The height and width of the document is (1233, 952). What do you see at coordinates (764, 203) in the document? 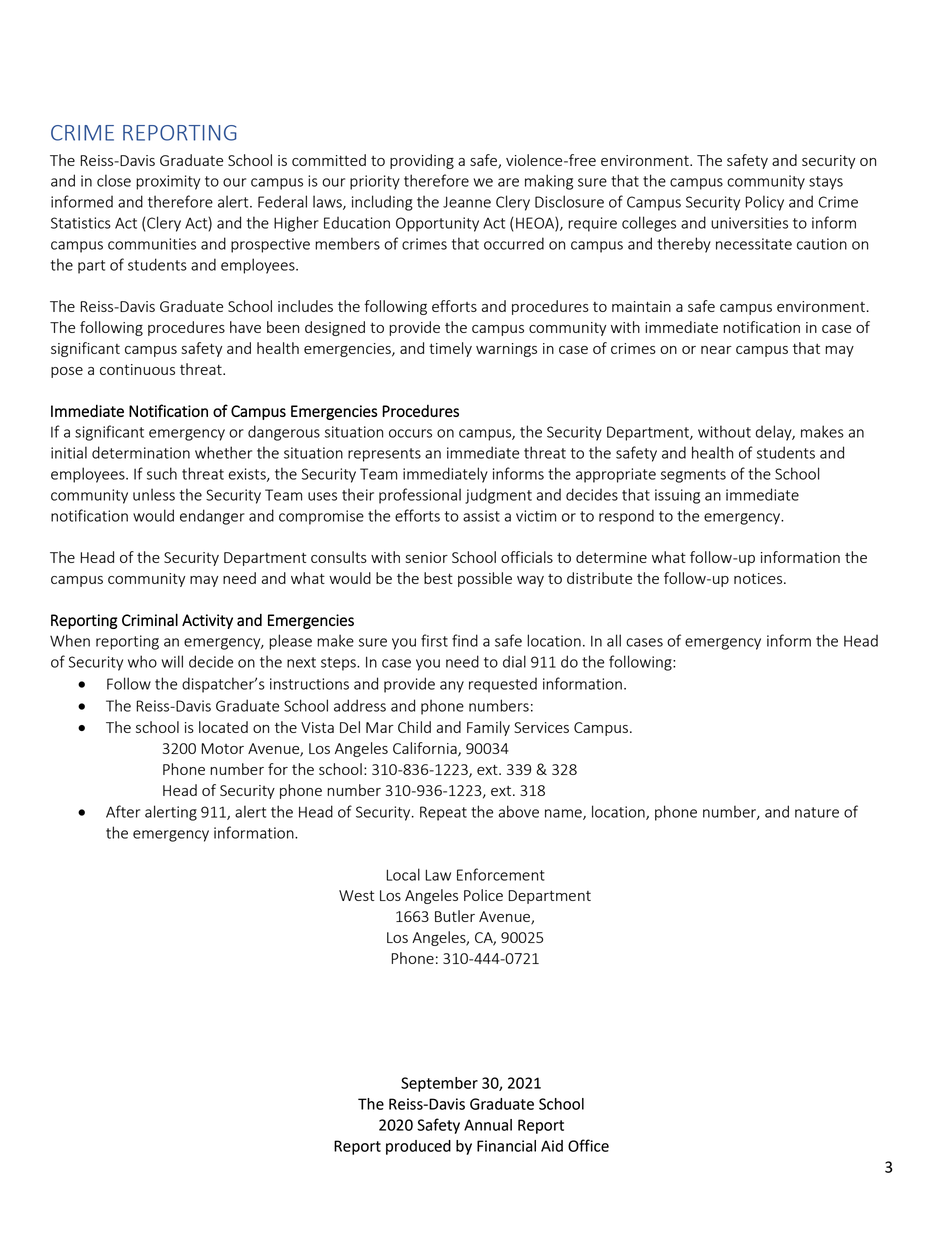
I see `Policy` at bounding box center [764, 203].
